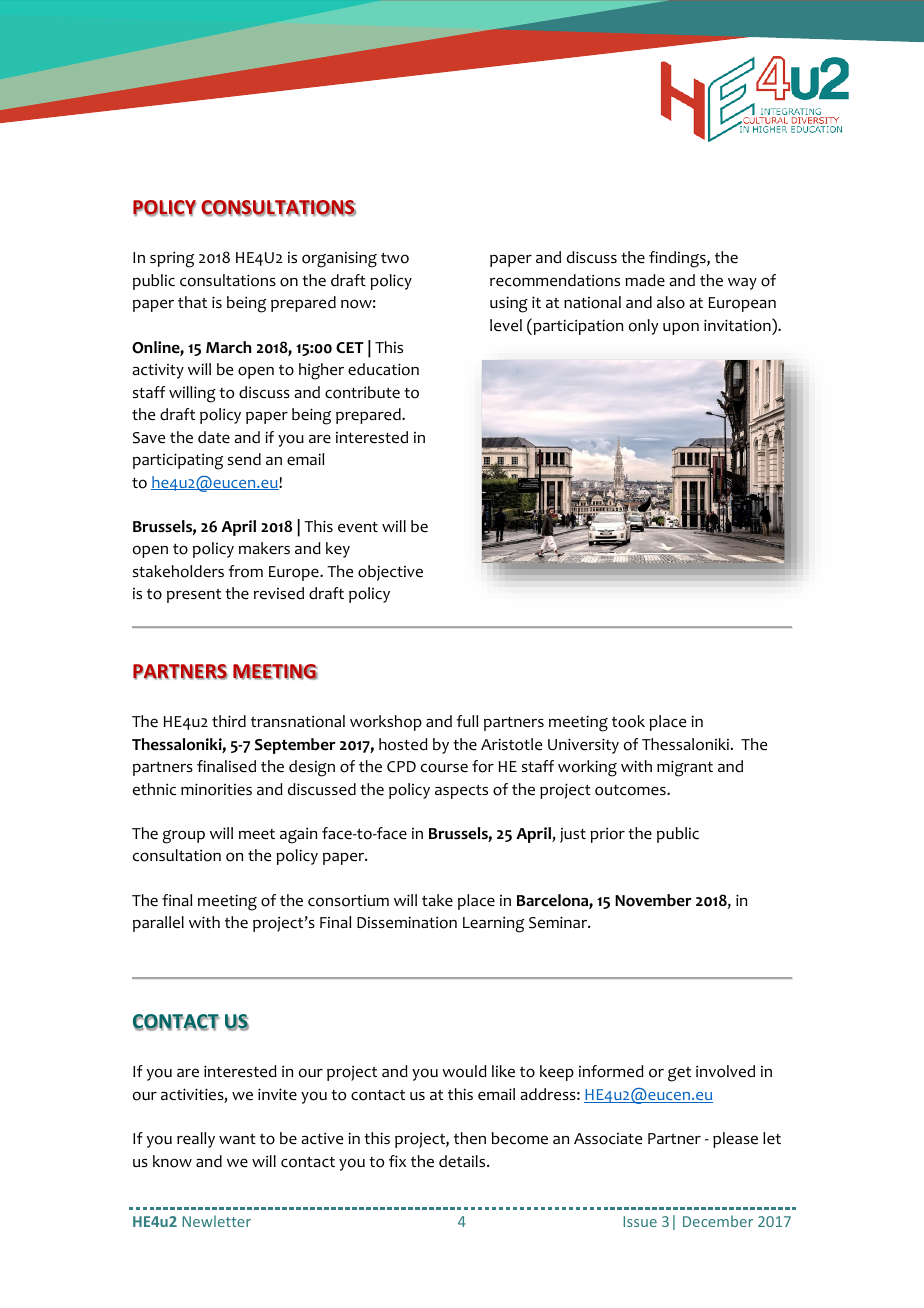 This image has height=1308, width=924. What do you see at coordinates (395, 258) in the image?
I see `two` at bounding box center [395, 258].
